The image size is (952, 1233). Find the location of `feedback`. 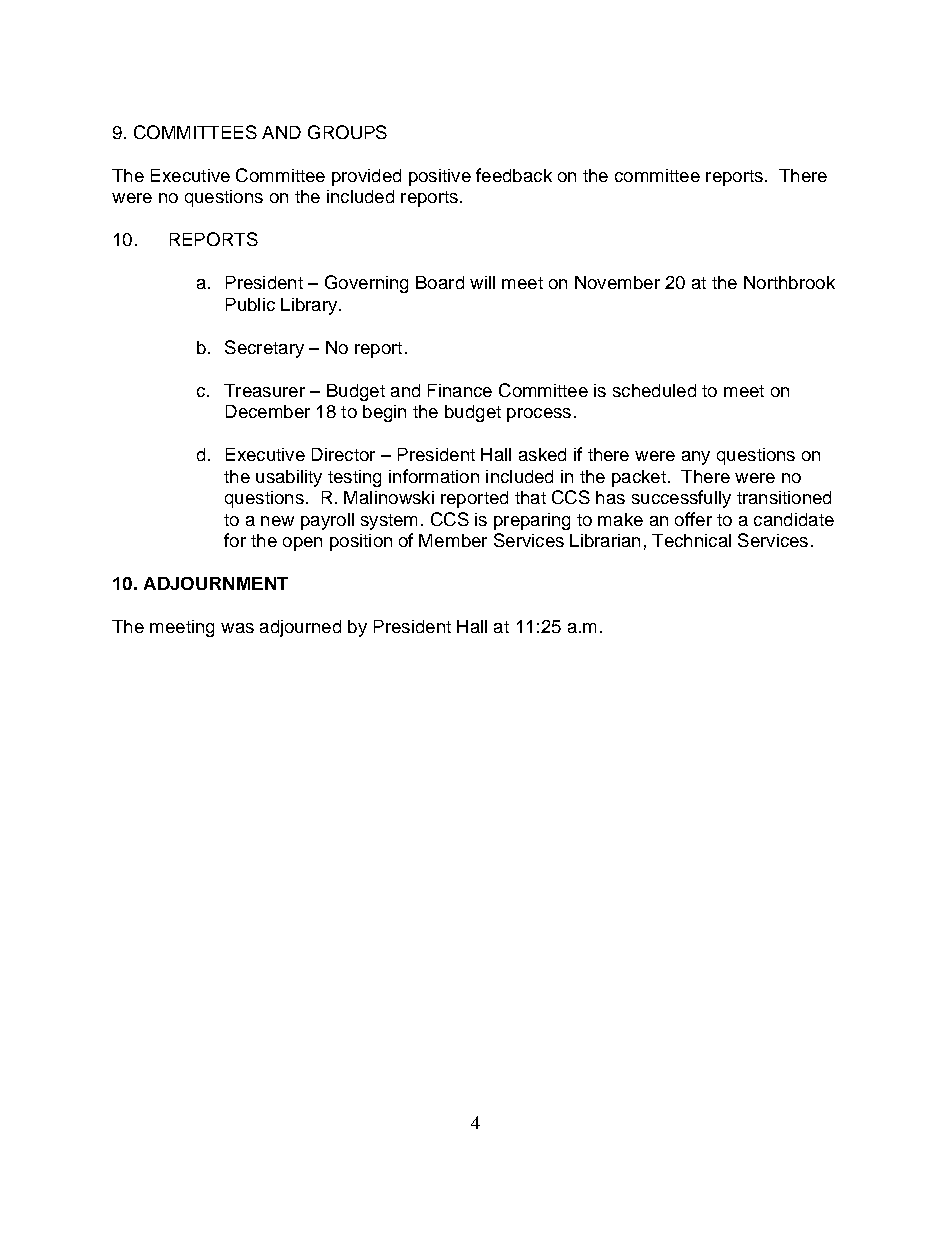

feedback is located at coordinates (514, 175).
